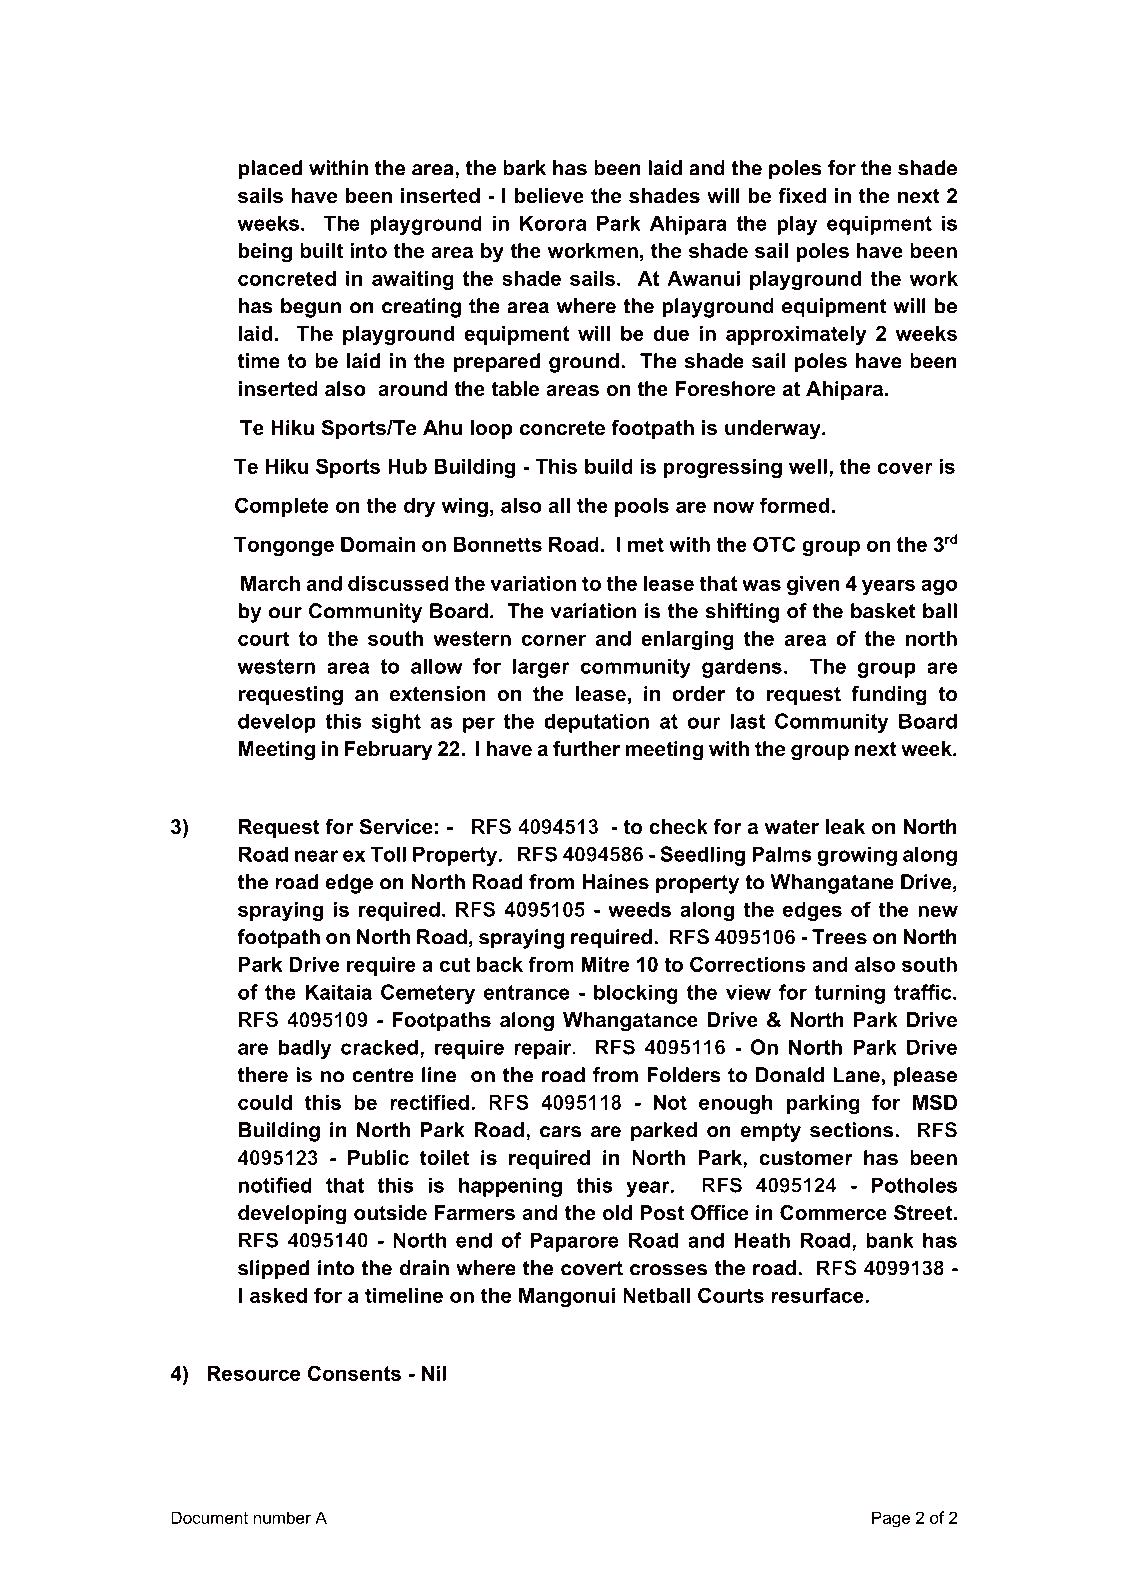  I want to click on placed, so click(270, 170).
